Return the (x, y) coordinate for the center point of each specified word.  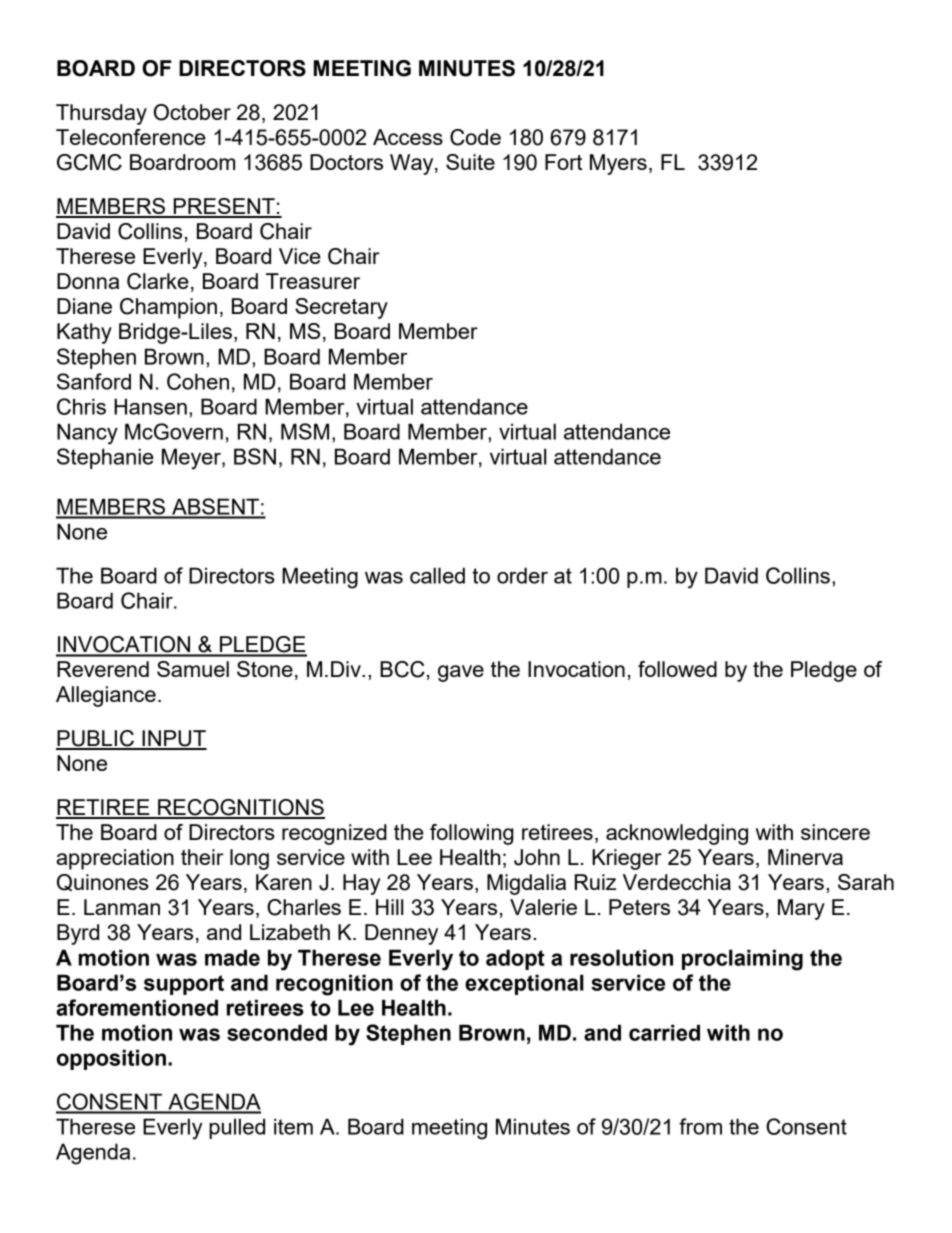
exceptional (524, 984)
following (472, 834)
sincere (835, 832)
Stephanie (105, 458)
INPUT (173, 739)
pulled (237, 1128)
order (522, 575)
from (700, 1126)
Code (475, 137)
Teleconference (131, 137)
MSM (305, 431)
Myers (618, 164)
